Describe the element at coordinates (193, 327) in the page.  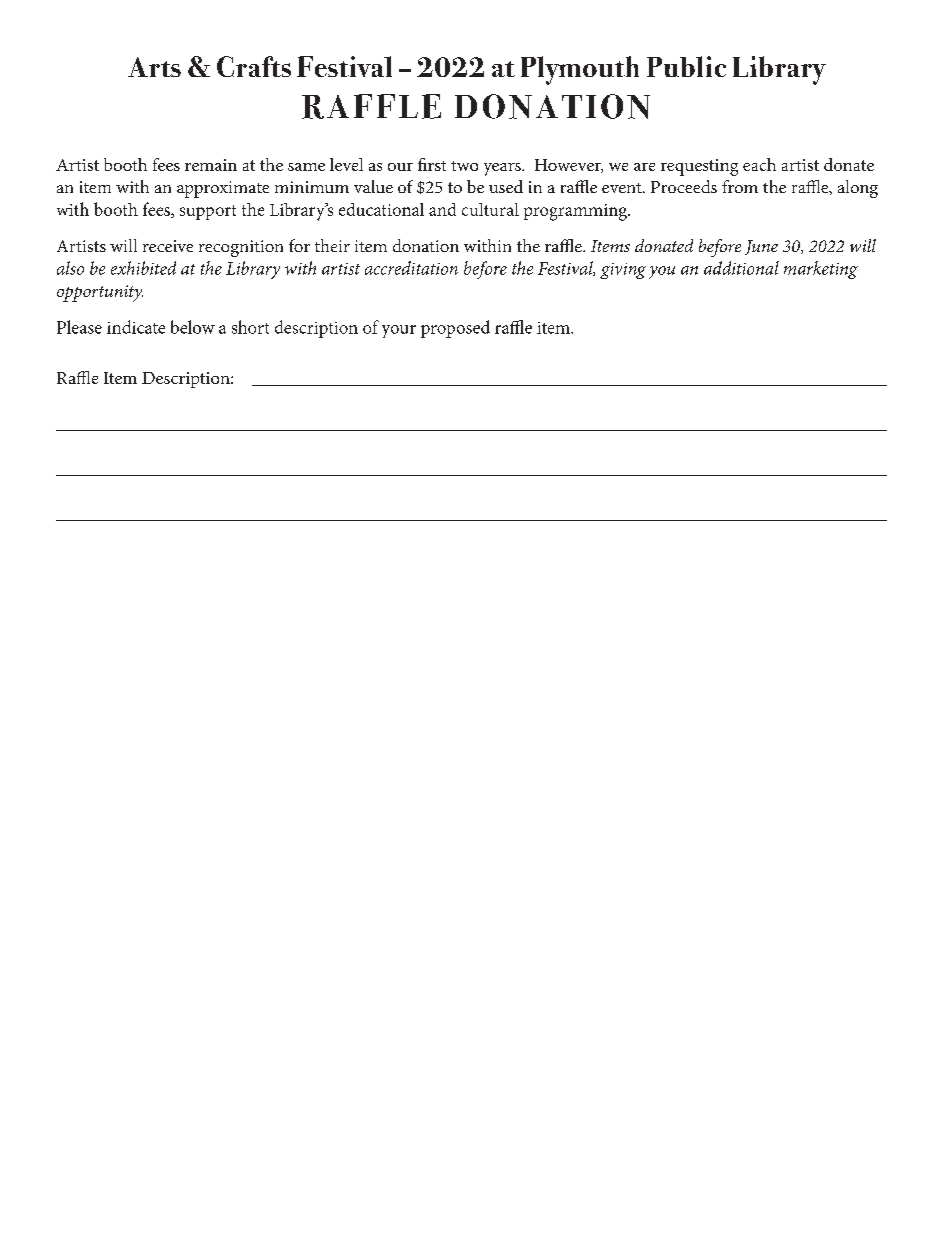
I see `below` at that location.
